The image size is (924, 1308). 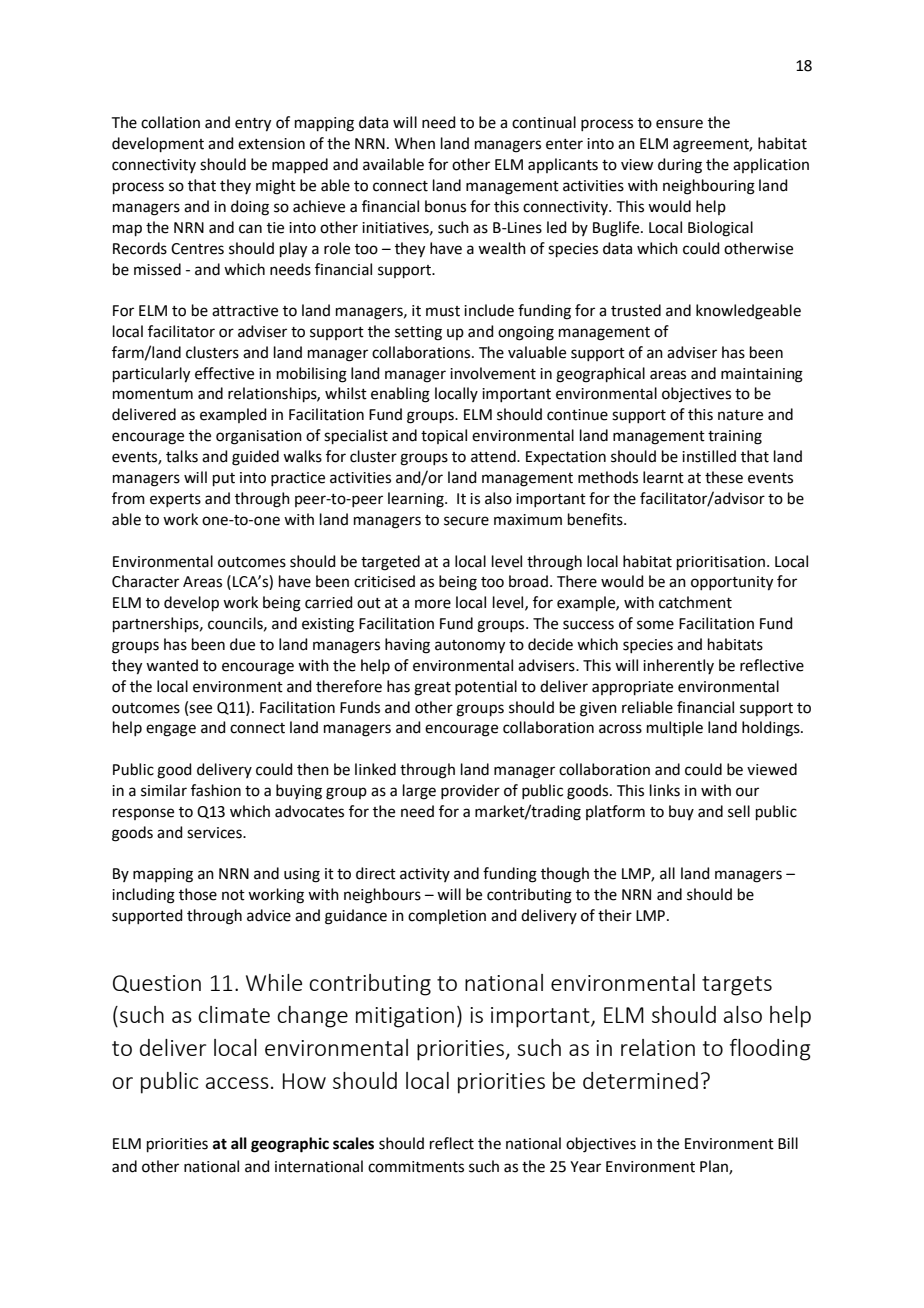 What do you see at coordinates (470, 647) in the screenshot?
I see `autonomy` at bounding box center [470, 647].
